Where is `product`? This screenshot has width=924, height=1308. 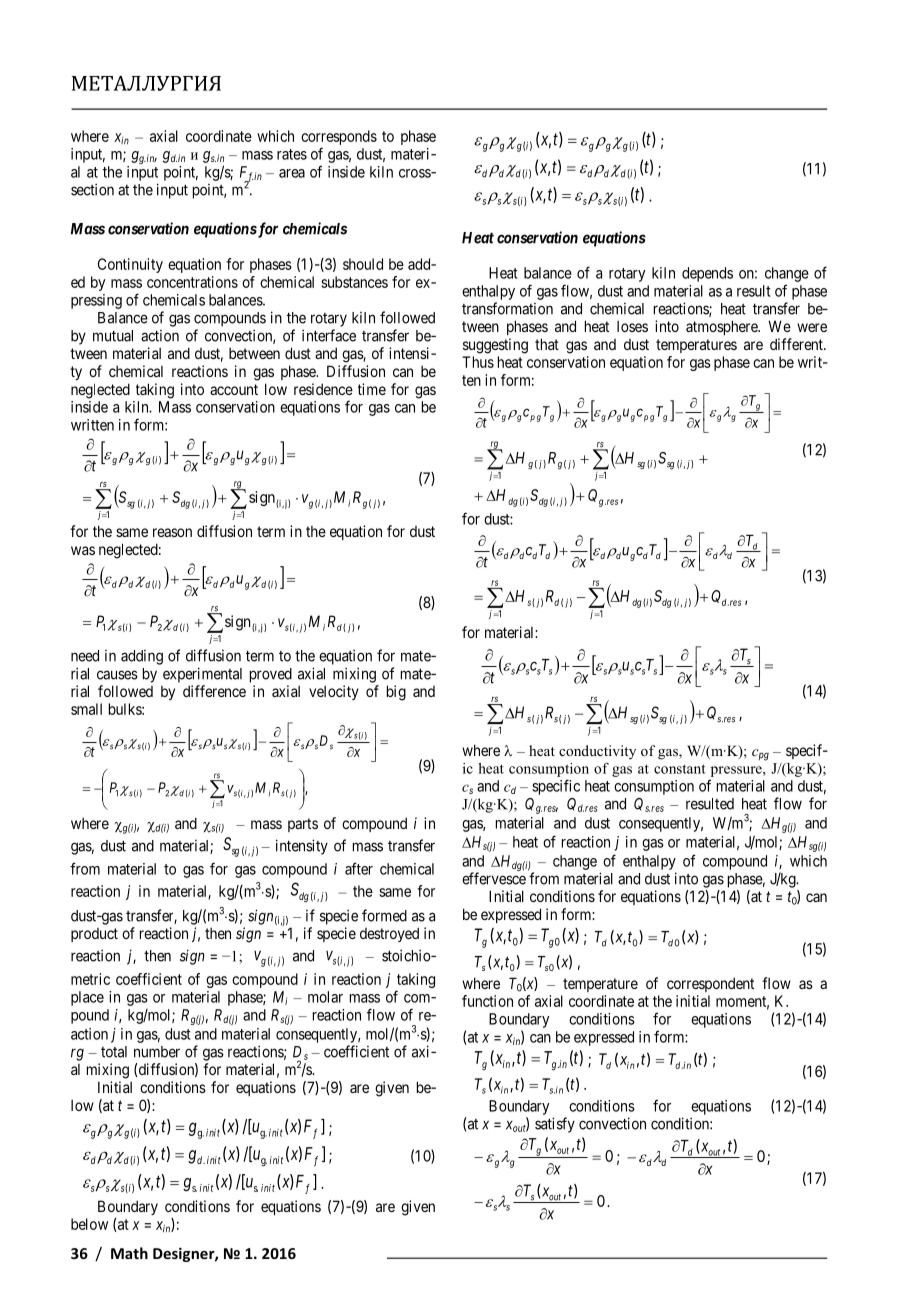 product is located at coordinates (94, 935).
